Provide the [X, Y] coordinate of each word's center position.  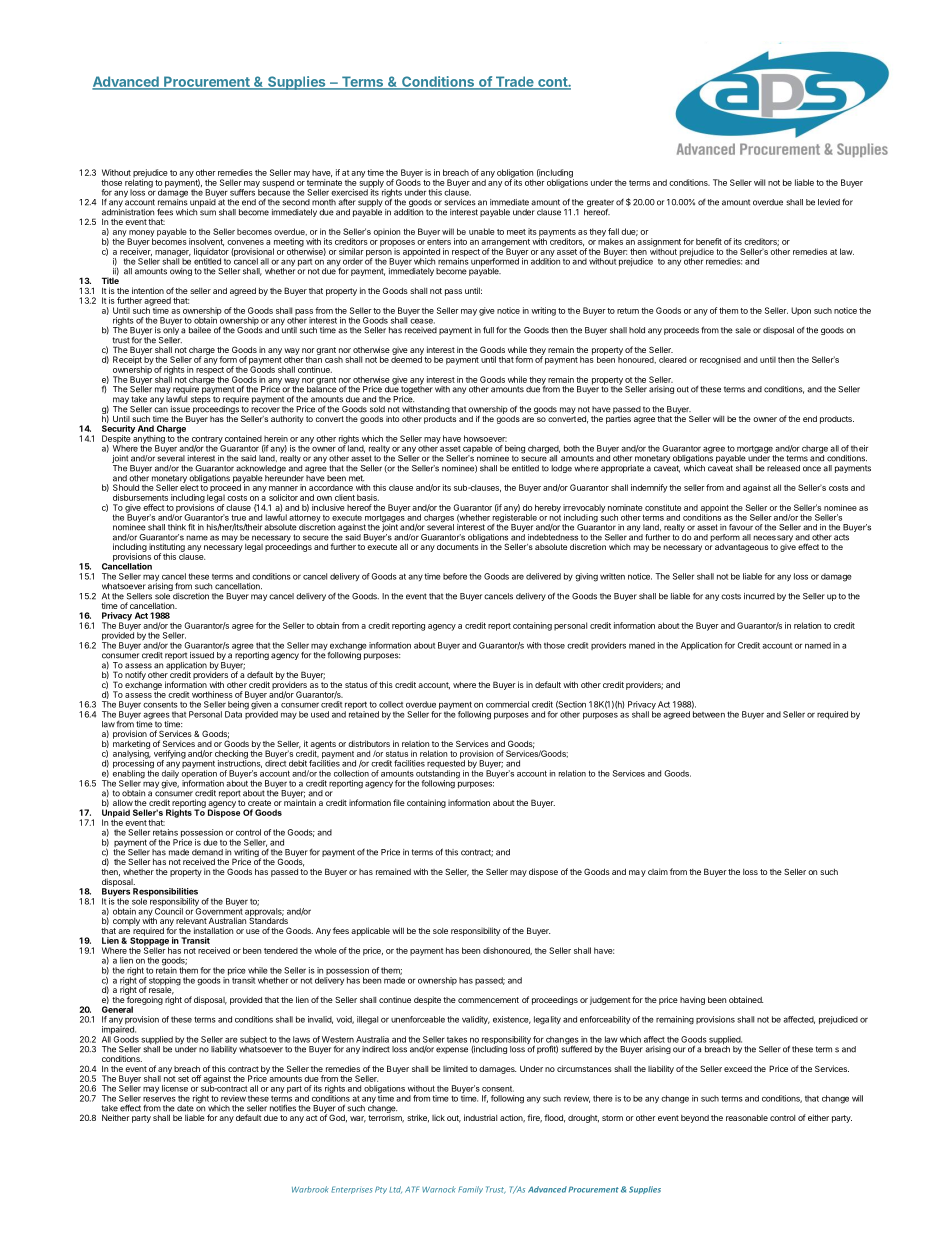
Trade [514, 82]
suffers [243, 191]
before [455, 576]
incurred [759, 596]
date [185, 1108]
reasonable [747, 1118]
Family [470, 1190]
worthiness [212, 694]
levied [829, 202]
